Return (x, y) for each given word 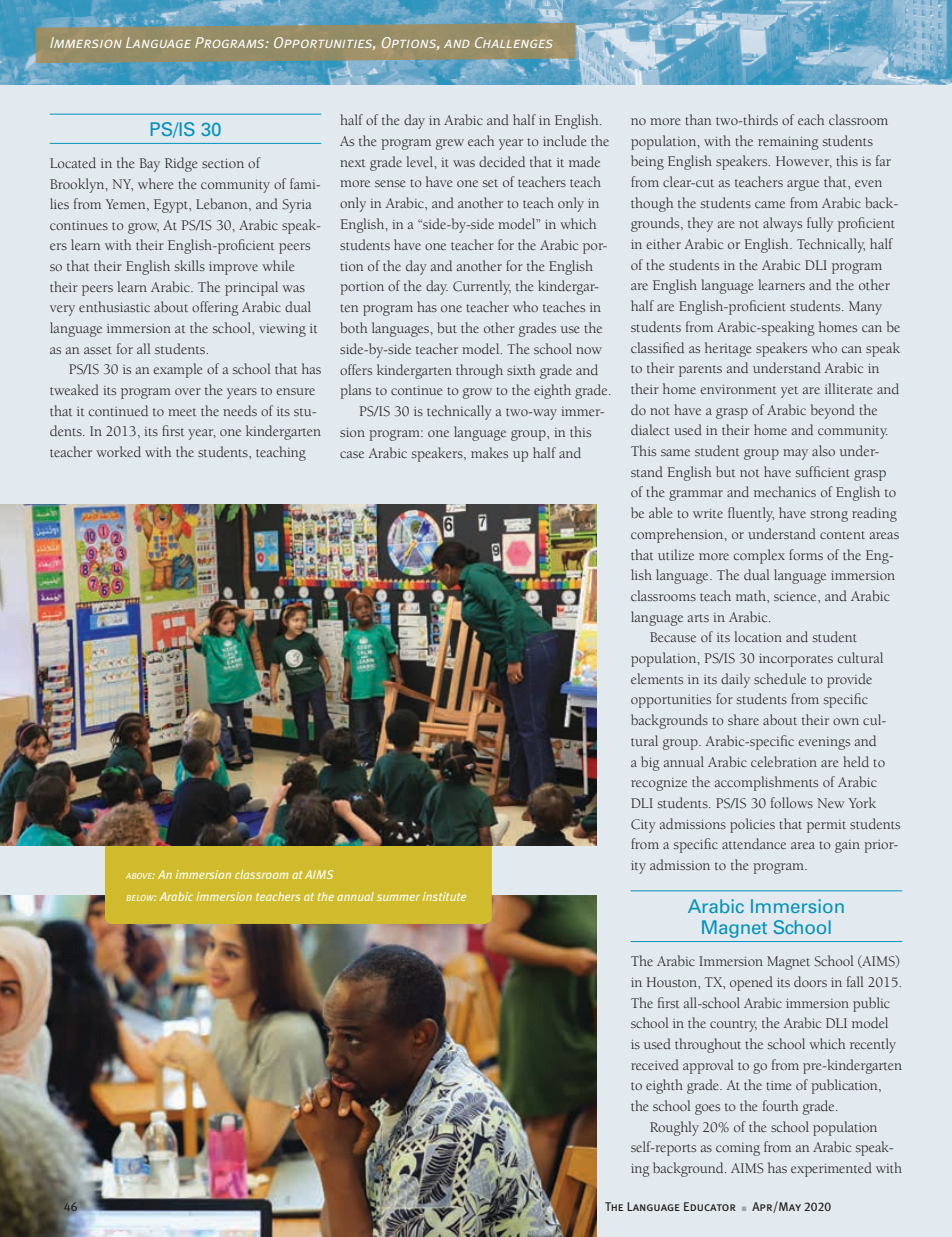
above (140, 876)
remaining (788, 143)
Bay (149, 165)
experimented (831, 1169)
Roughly (674, 1128)
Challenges (514, 42)
